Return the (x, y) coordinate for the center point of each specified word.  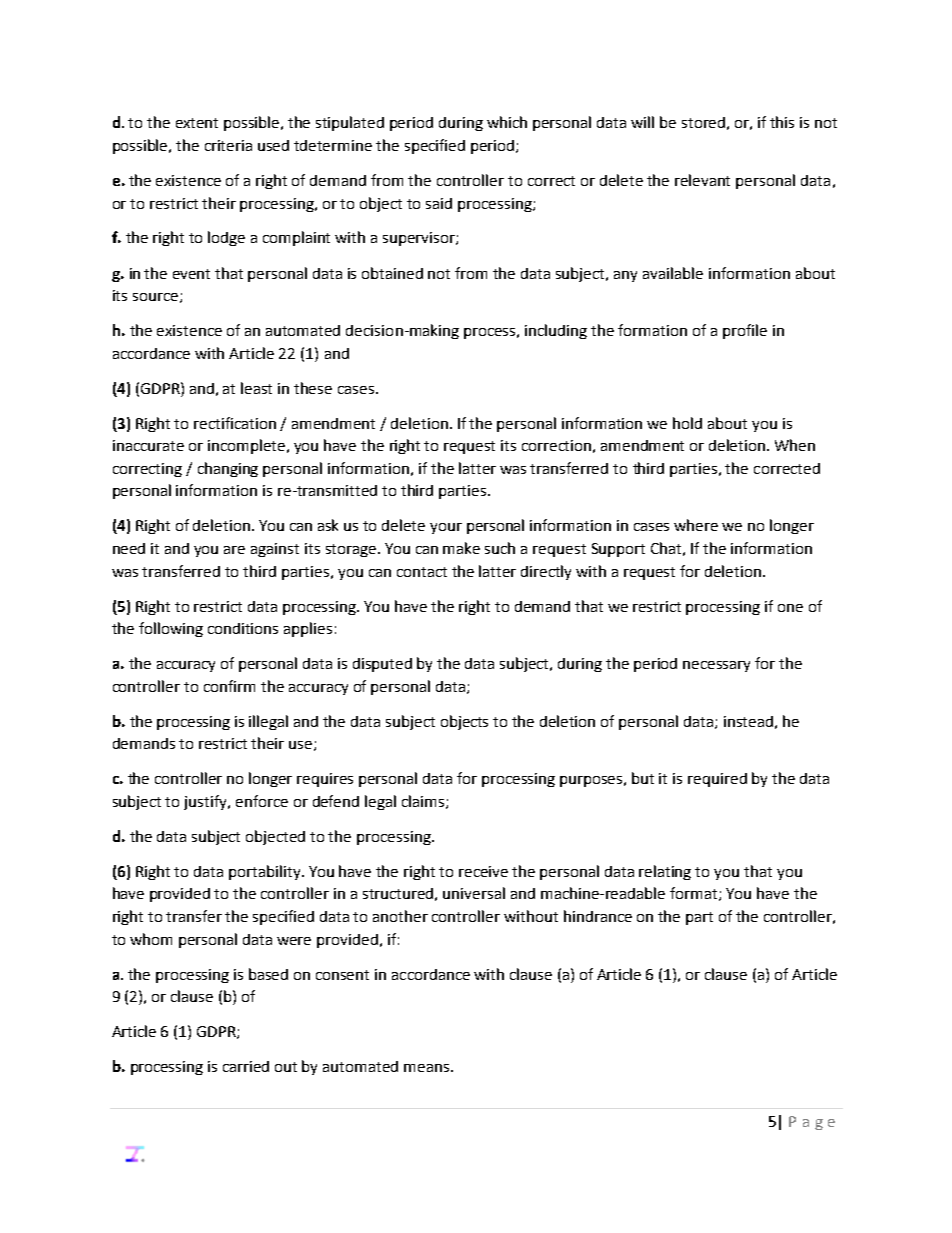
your (446, 528)
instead (748, 721)
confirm (229, 686)
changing (228, 469)
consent (342, 975)
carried (246, 1066)
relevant (702, 180)
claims (424, 802)
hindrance (598, 916)
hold (687, 423)
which (507, 122)
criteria (228, 145)
